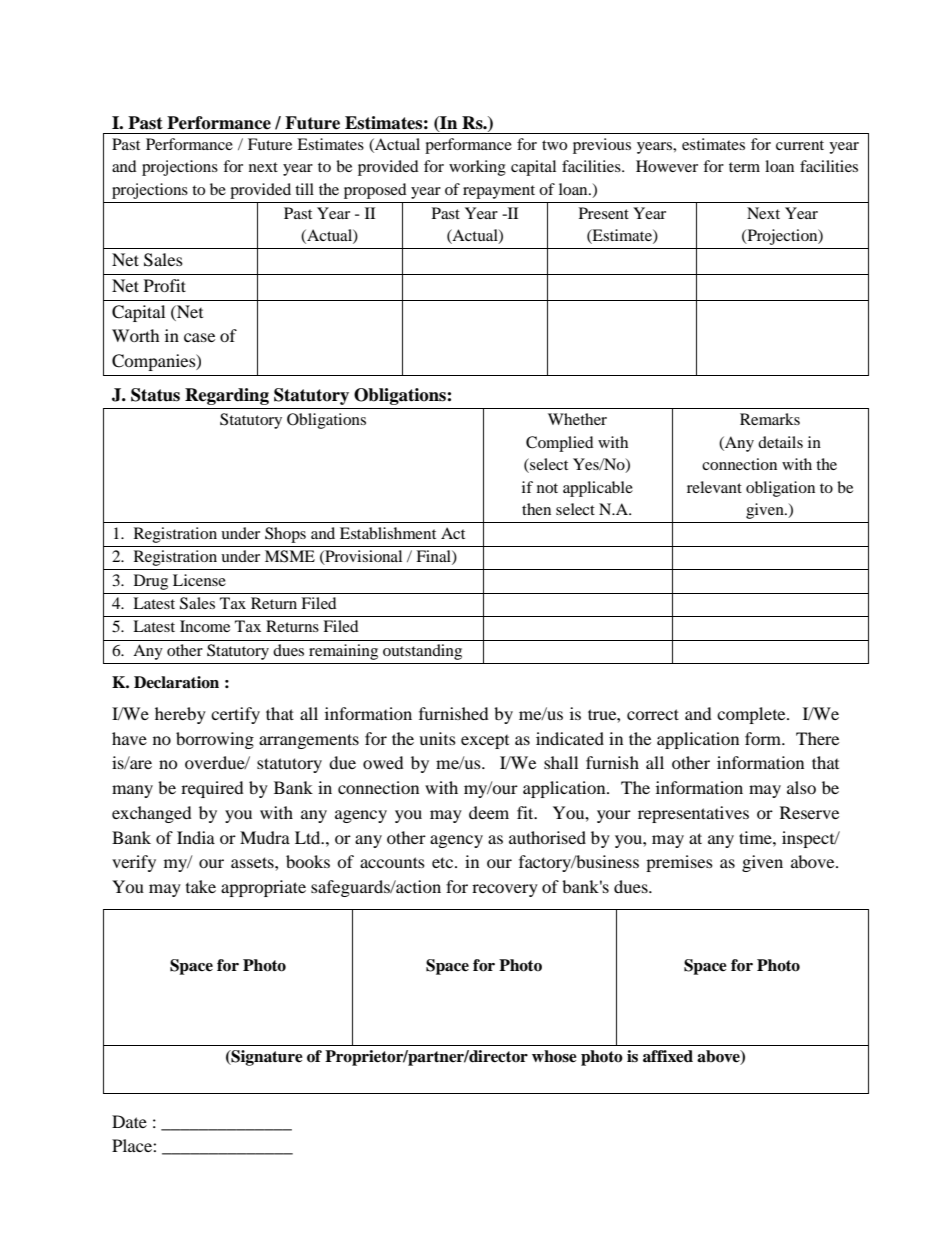 This screenshot has width=952, height=1233. Describe the element at coordinates (554, 1056) in the screenshot. I see `whose` at that location.
